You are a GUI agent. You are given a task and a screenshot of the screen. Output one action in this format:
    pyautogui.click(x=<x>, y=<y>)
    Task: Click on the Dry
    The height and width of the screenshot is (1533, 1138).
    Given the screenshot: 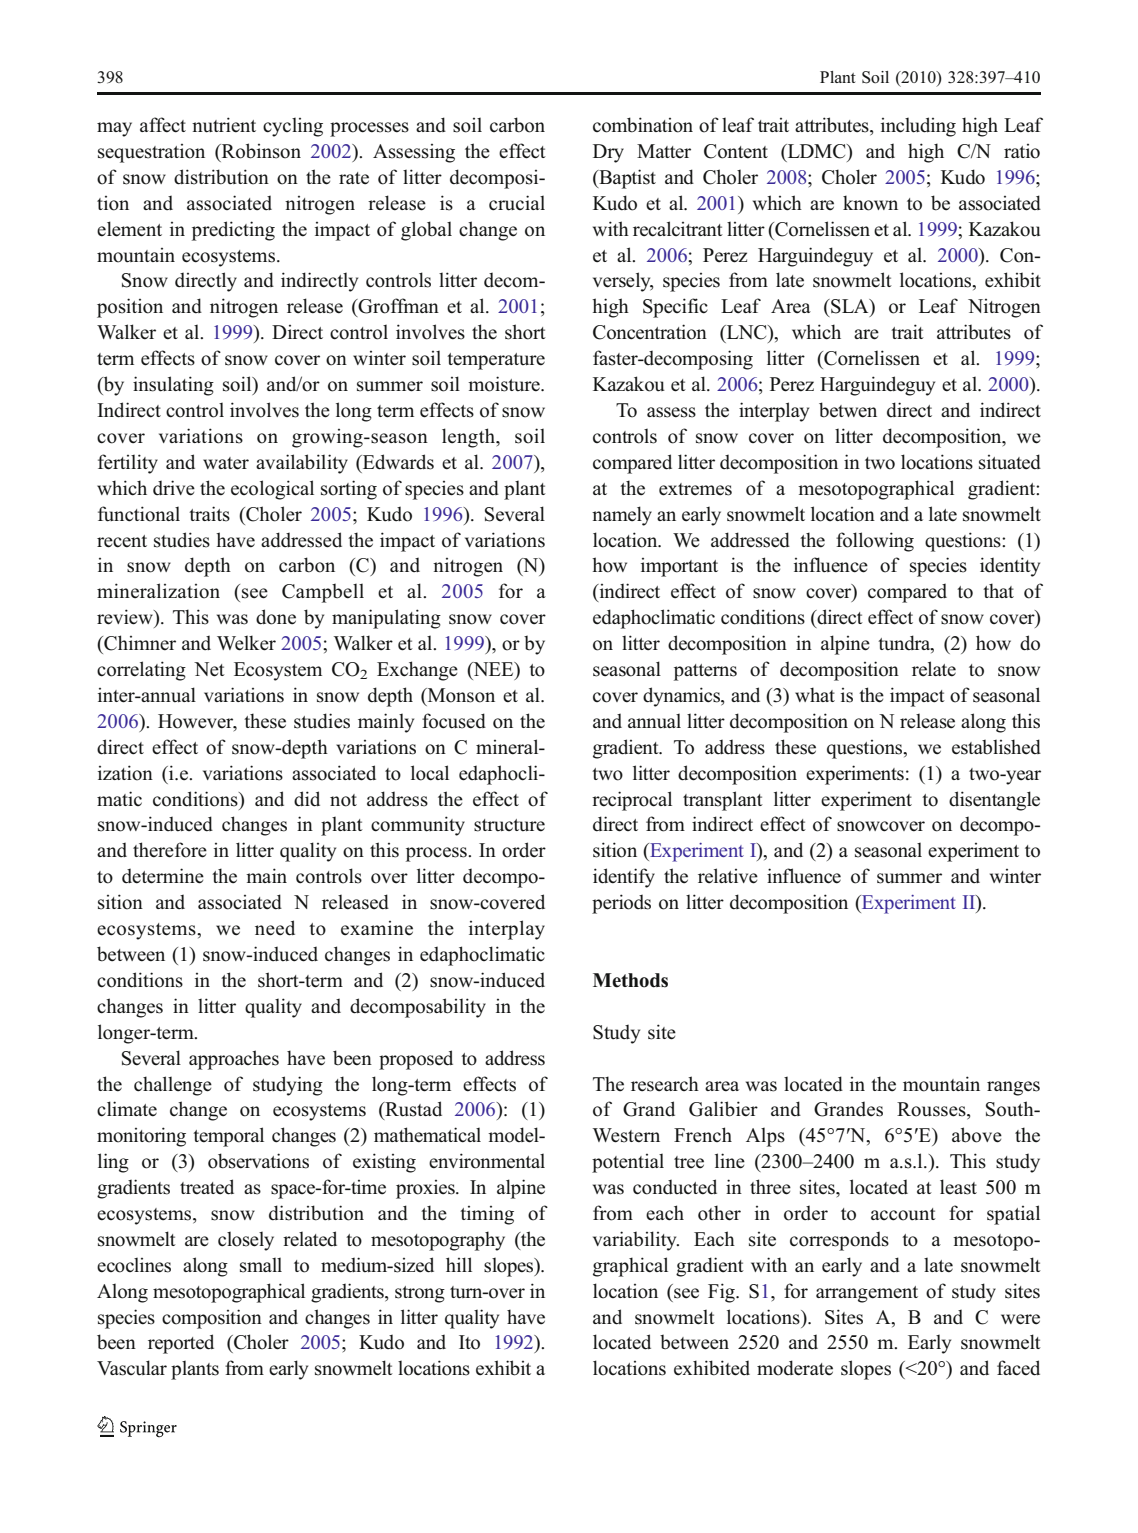 What is the action you would take?
    pyautogui.click(x=608, y=153)
